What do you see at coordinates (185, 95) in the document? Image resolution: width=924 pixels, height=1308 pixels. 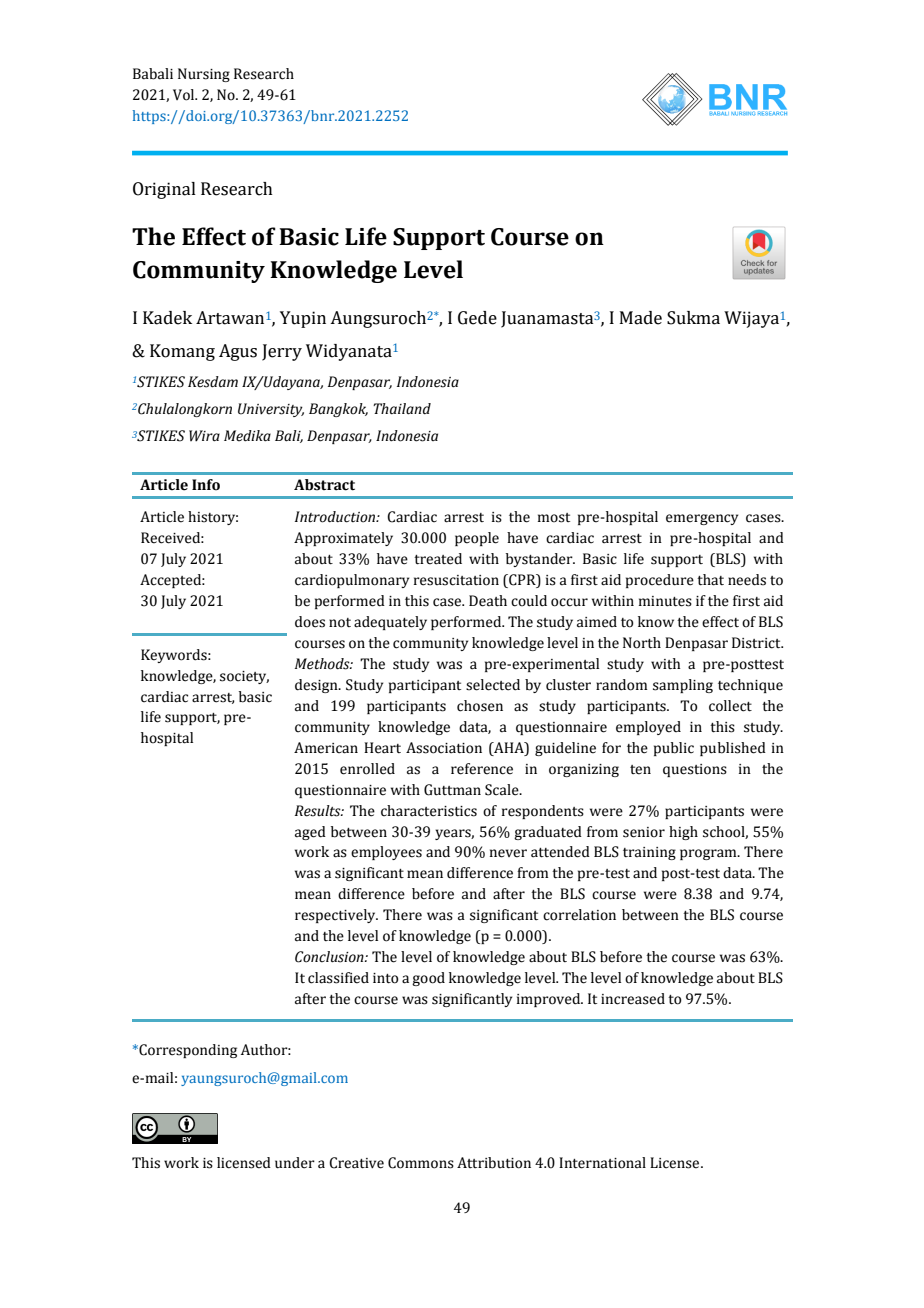 I see `Vol` at bounding box center [185, 95].
